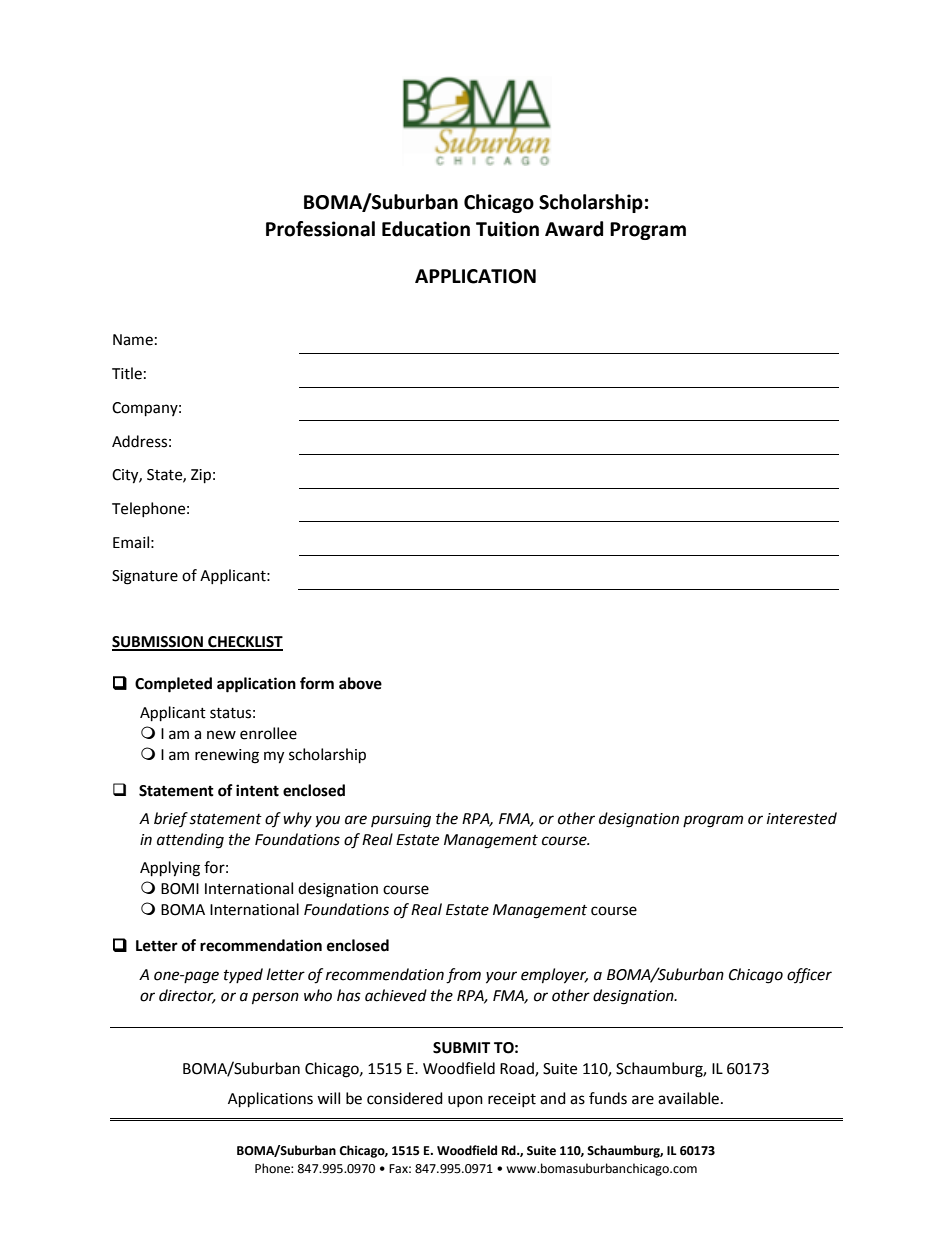 This screenshot has width=952, height=1233. Describe the element at coordinates (507, 229) in the screenshot. I see `Tuition` at that location.
